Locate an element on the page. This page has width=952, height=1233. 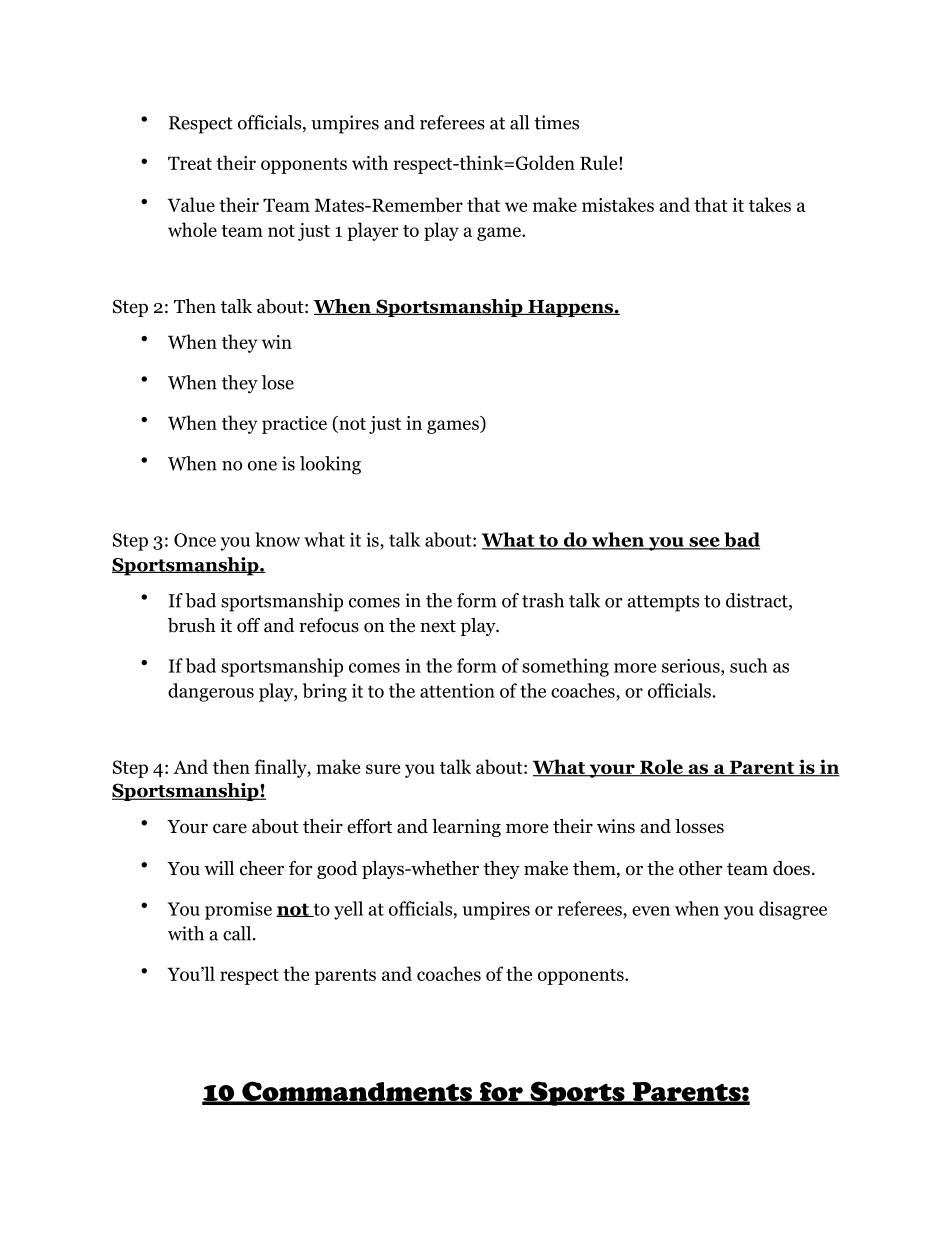
know is located at coordinates (277, 539).
